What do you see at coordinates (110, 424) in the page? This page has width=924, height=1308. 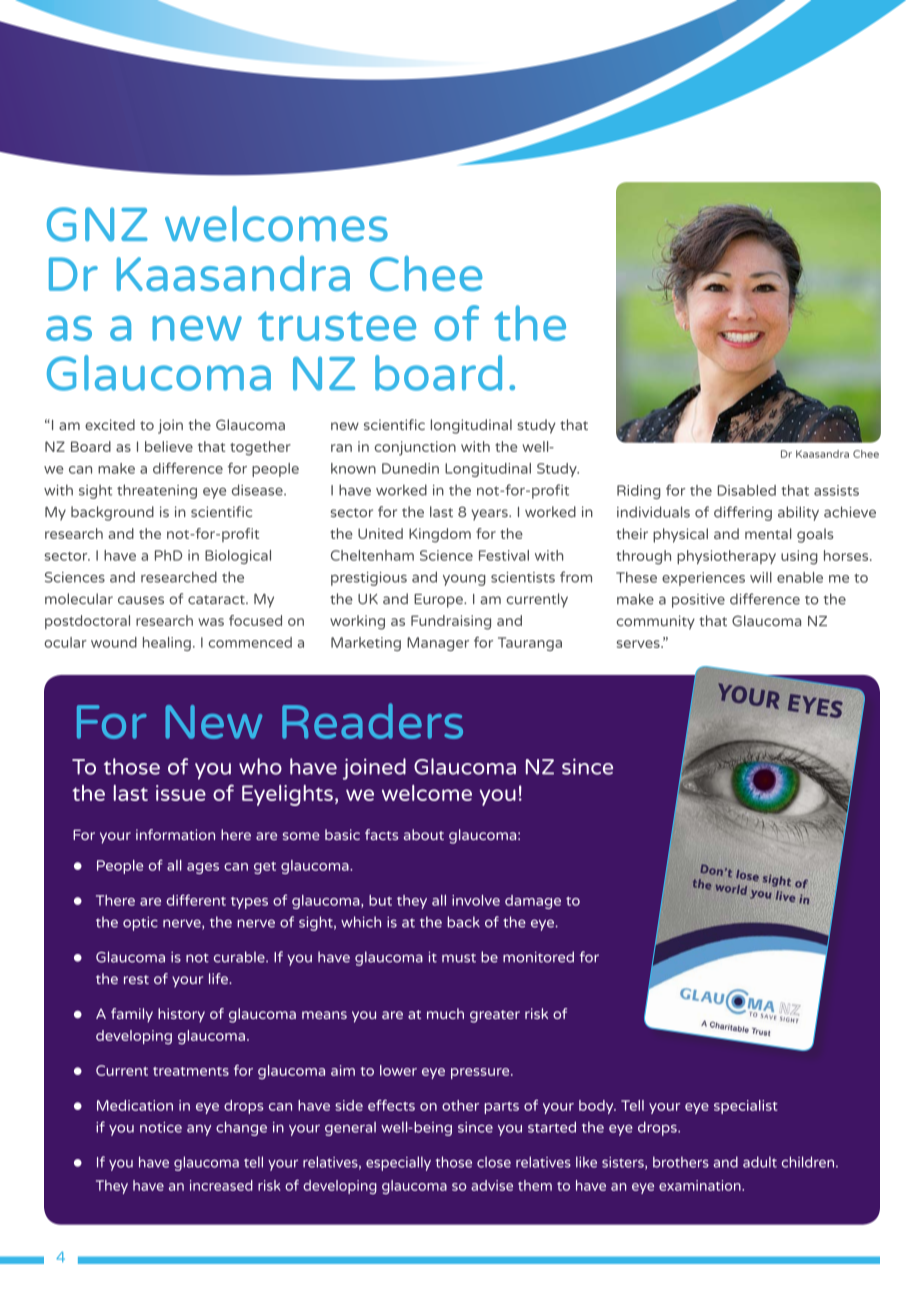 I see `excited` at bounding box center [110, 424].
